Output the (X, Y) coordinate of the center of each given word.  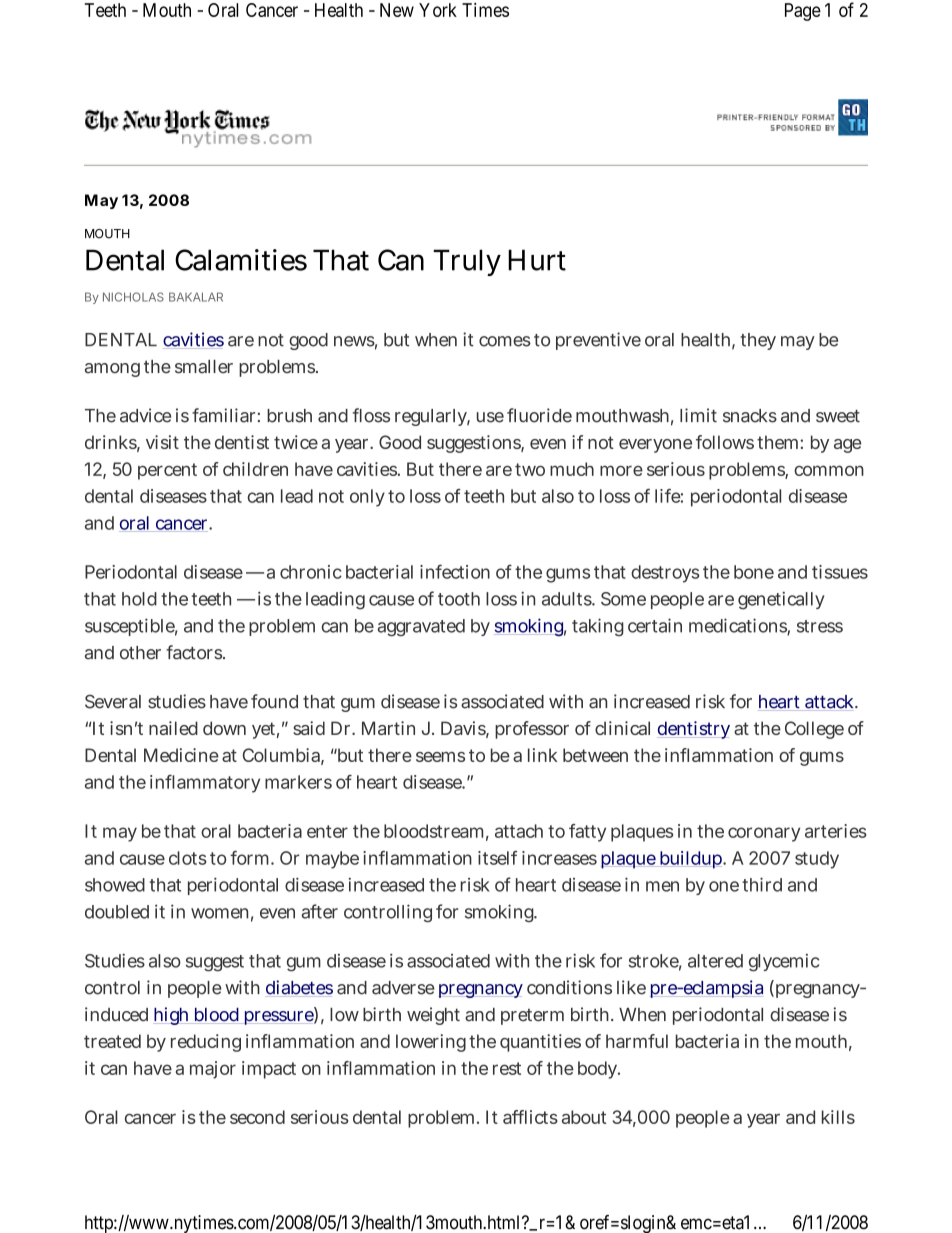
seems (440, 757)
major (213, 1070)
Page (803, 12)
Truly (467, 262)
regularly (432, 417)
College (814, 730)
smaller (204, 367)
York (438, 10)
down (224, 728)
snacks (750, 416)
